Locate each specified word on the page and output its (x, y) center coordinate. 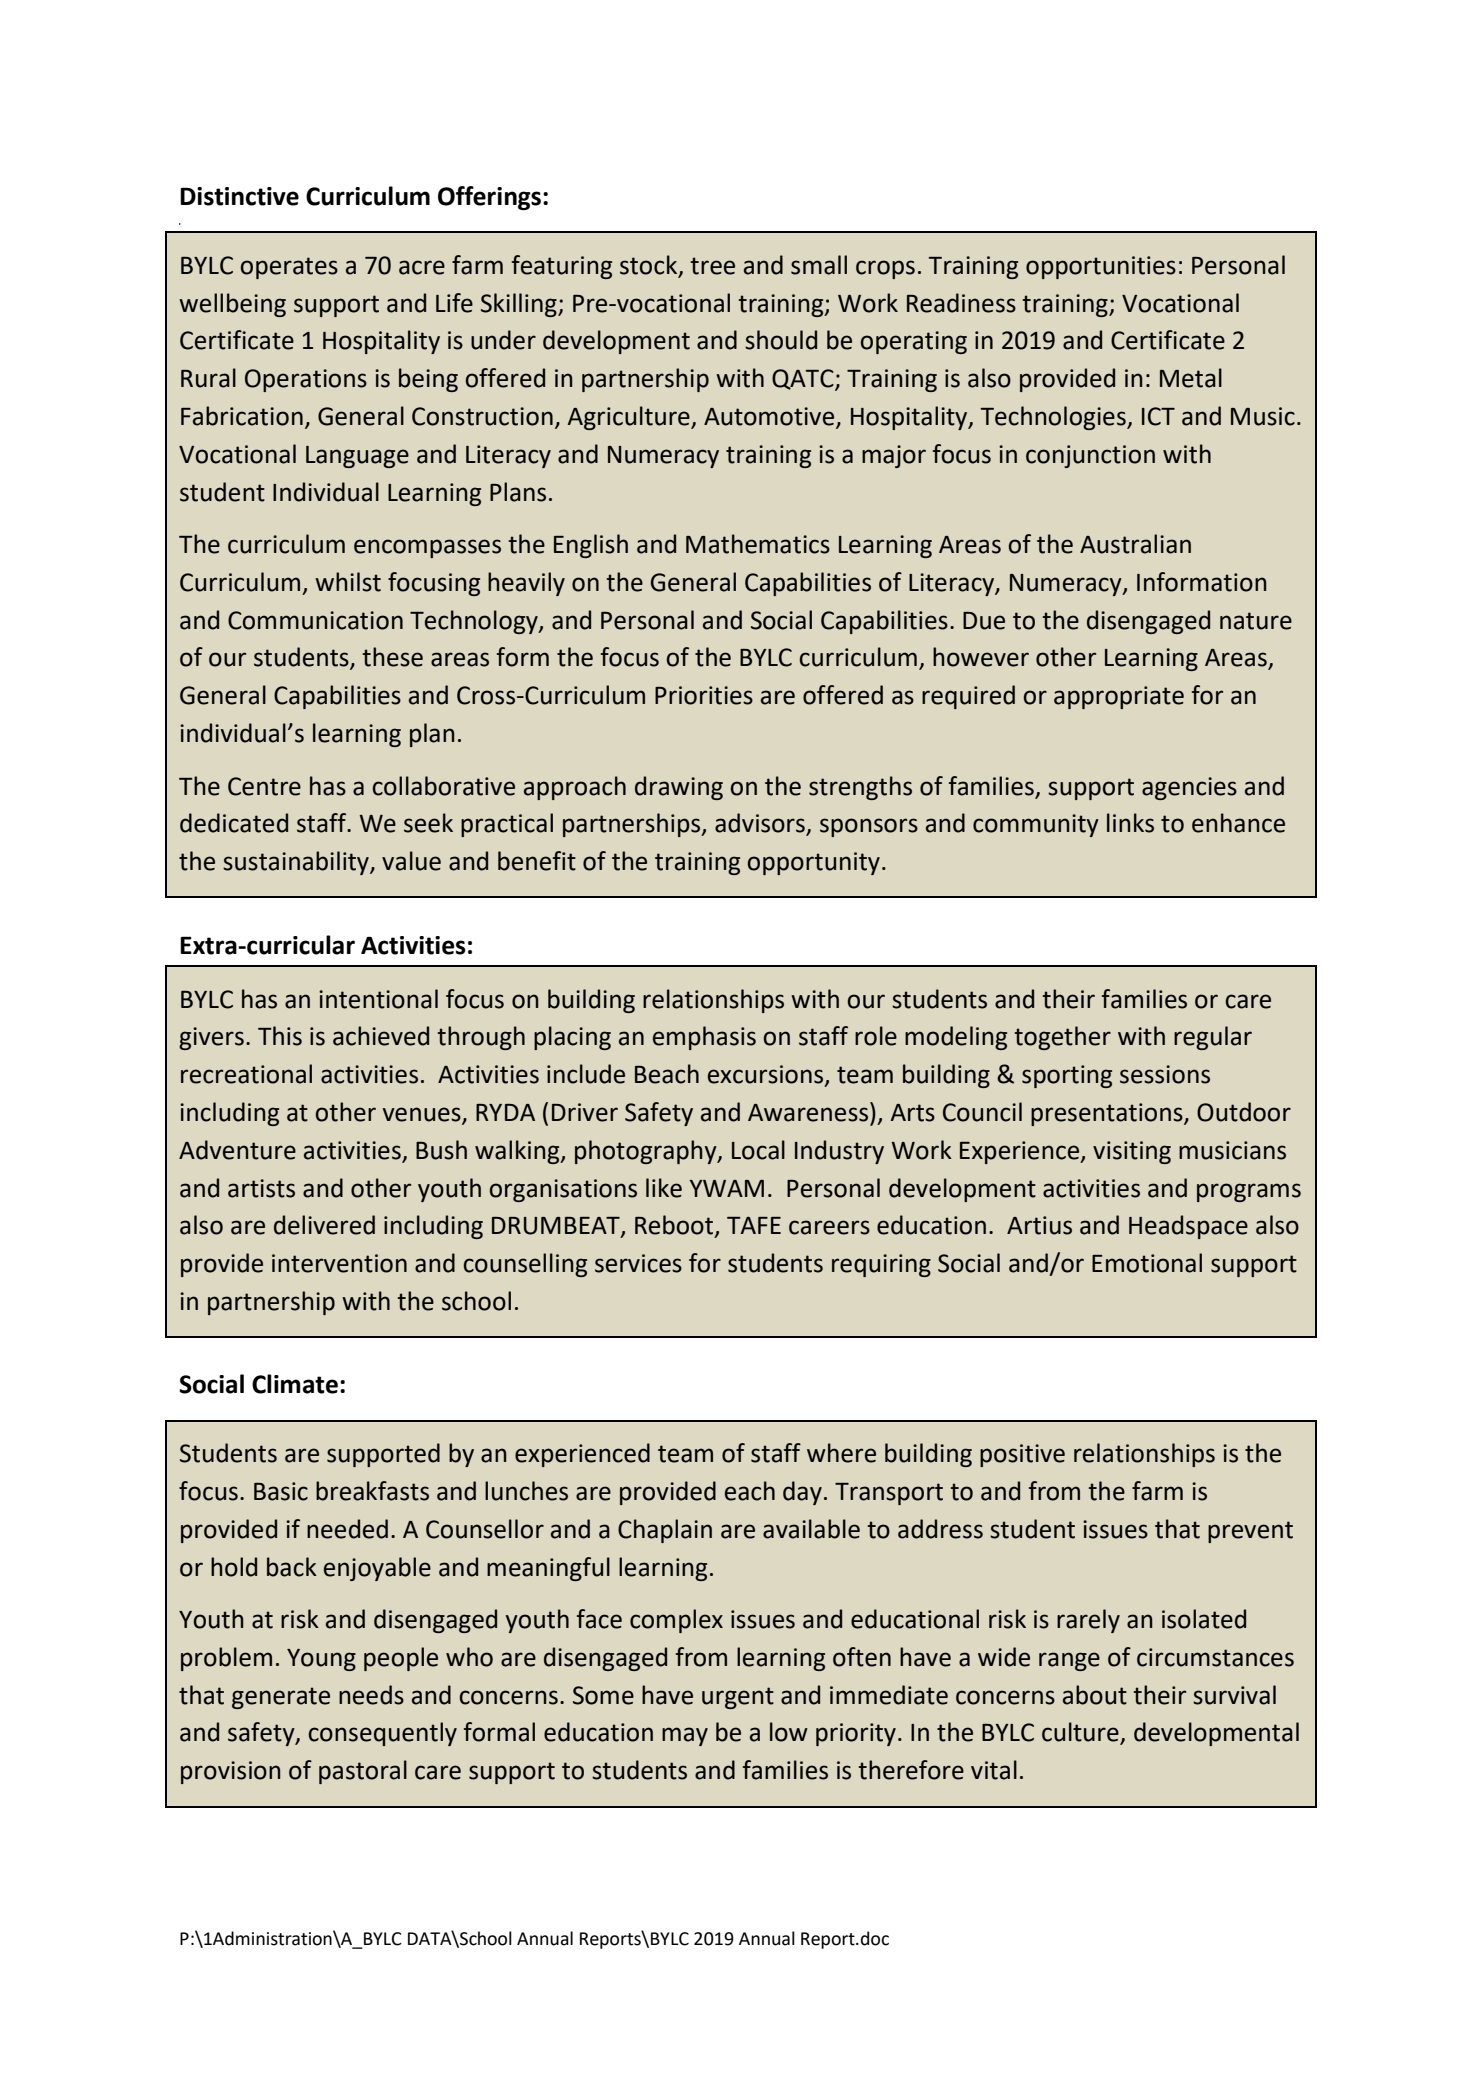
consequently (382, 1734)
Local (758, 1150)
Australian (1135, 544)
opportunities (1101, 267)
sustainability (297, 863)
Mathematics (758, 544)
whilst (348, 582)
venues (423, 1115)
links (1130, 823)
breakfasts (372, 1491)
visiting (1132, 1152)
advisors (761, 824)
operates (289, 268)
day (802, 1493)
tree (712, 266)
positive (1022, 1455)
